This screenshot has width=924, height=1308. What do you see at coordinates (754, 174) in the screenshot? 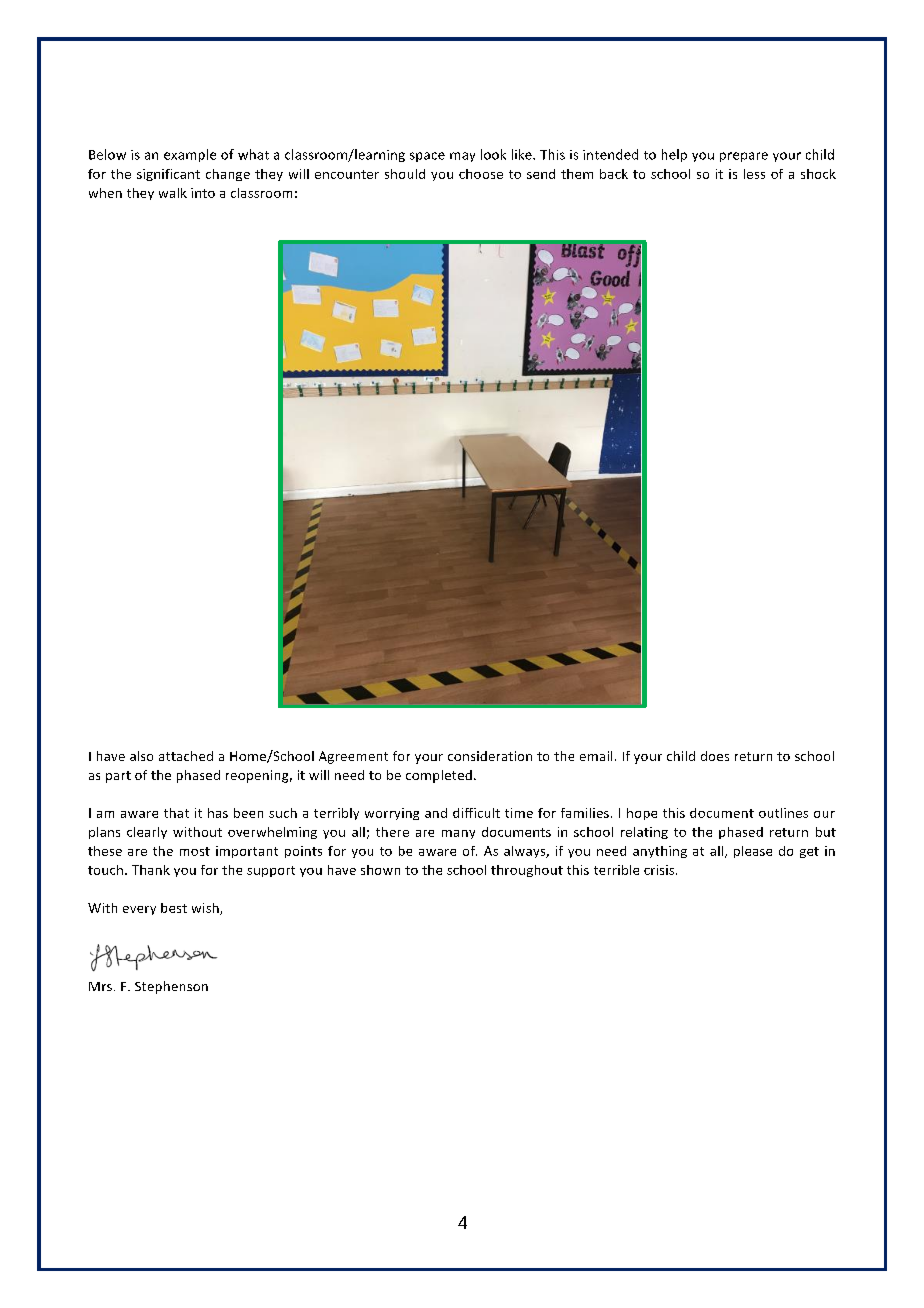
I see `less` at bounding box center [754, 174].
